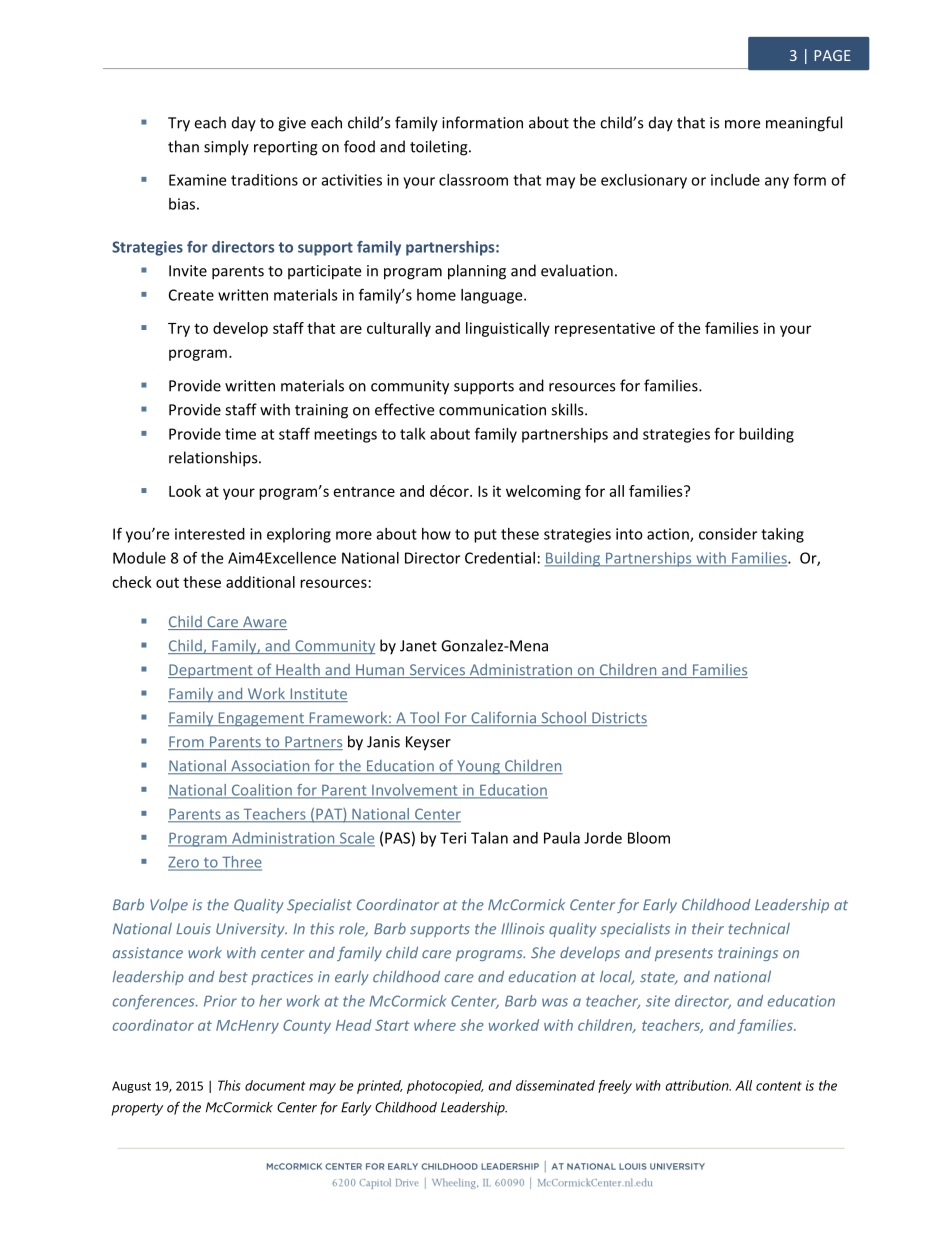 The width and height of the screenshot is (952, 1233). Describe the element at coordinates (241, 863) in the screenshot. I see `Three` at that location.
